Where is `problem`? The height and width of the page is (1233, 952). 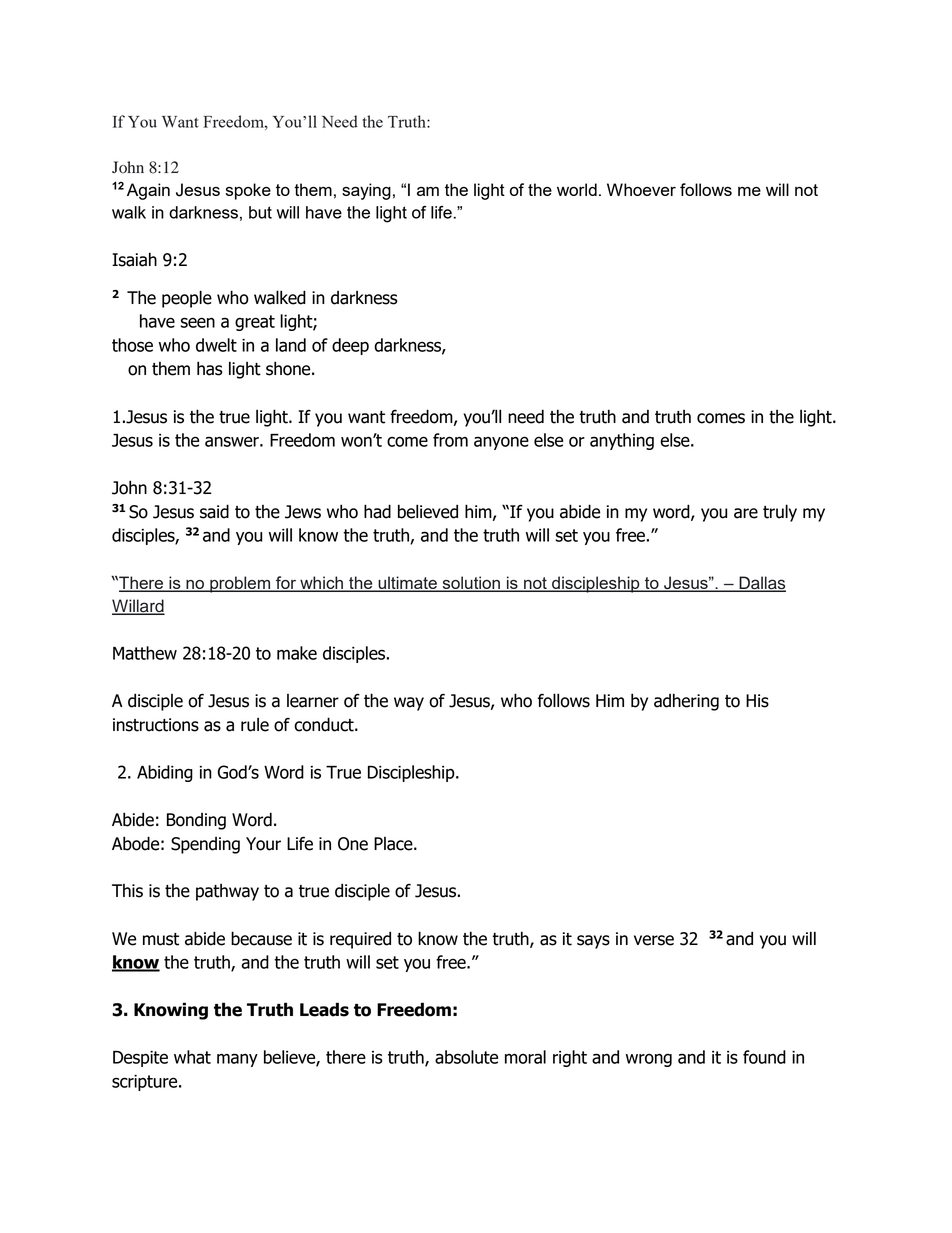
problem is located at coordinates (240, 584).
